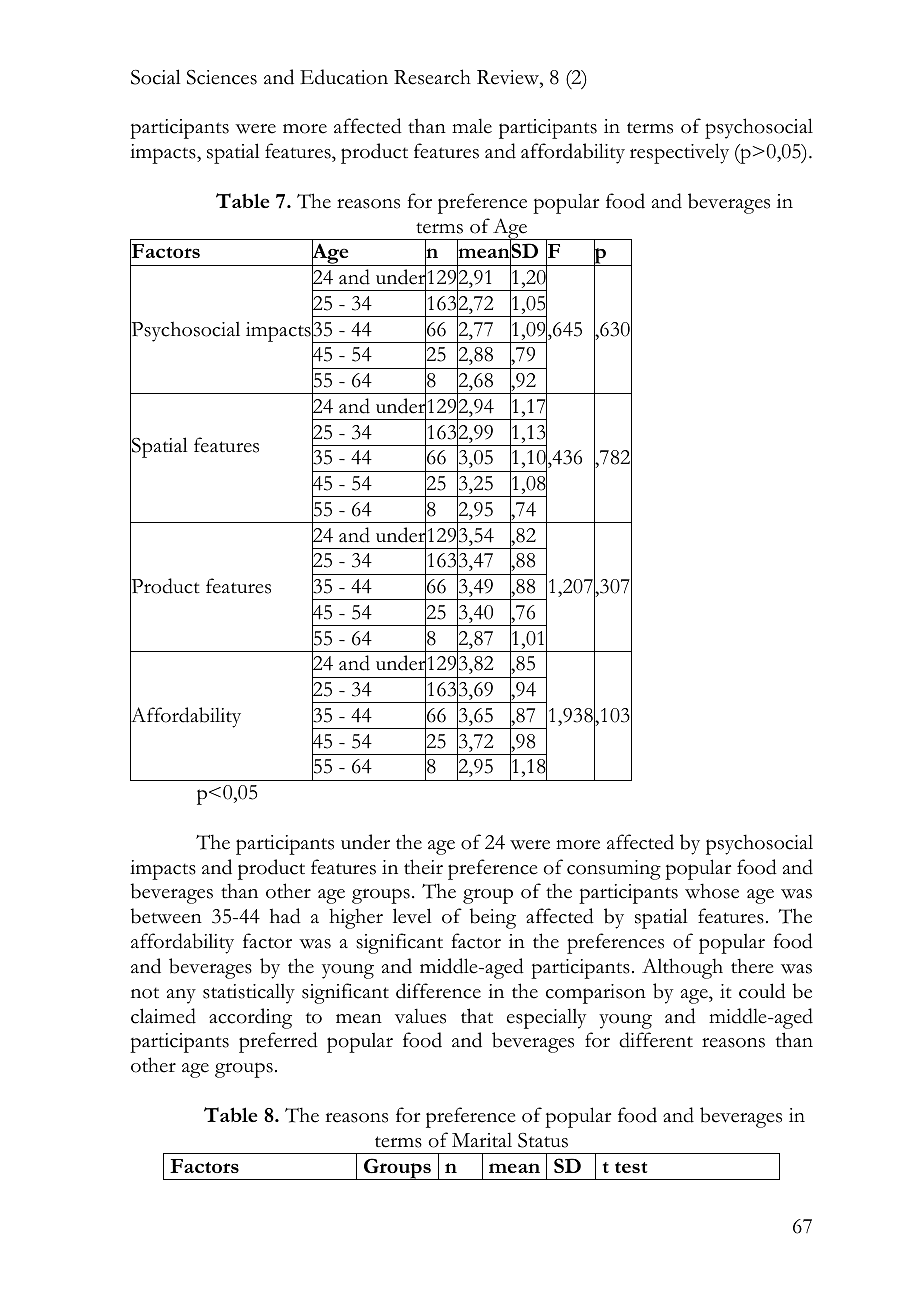  Describe the element at coordinates (712, 891) in the page. I see `whose` at that location.
